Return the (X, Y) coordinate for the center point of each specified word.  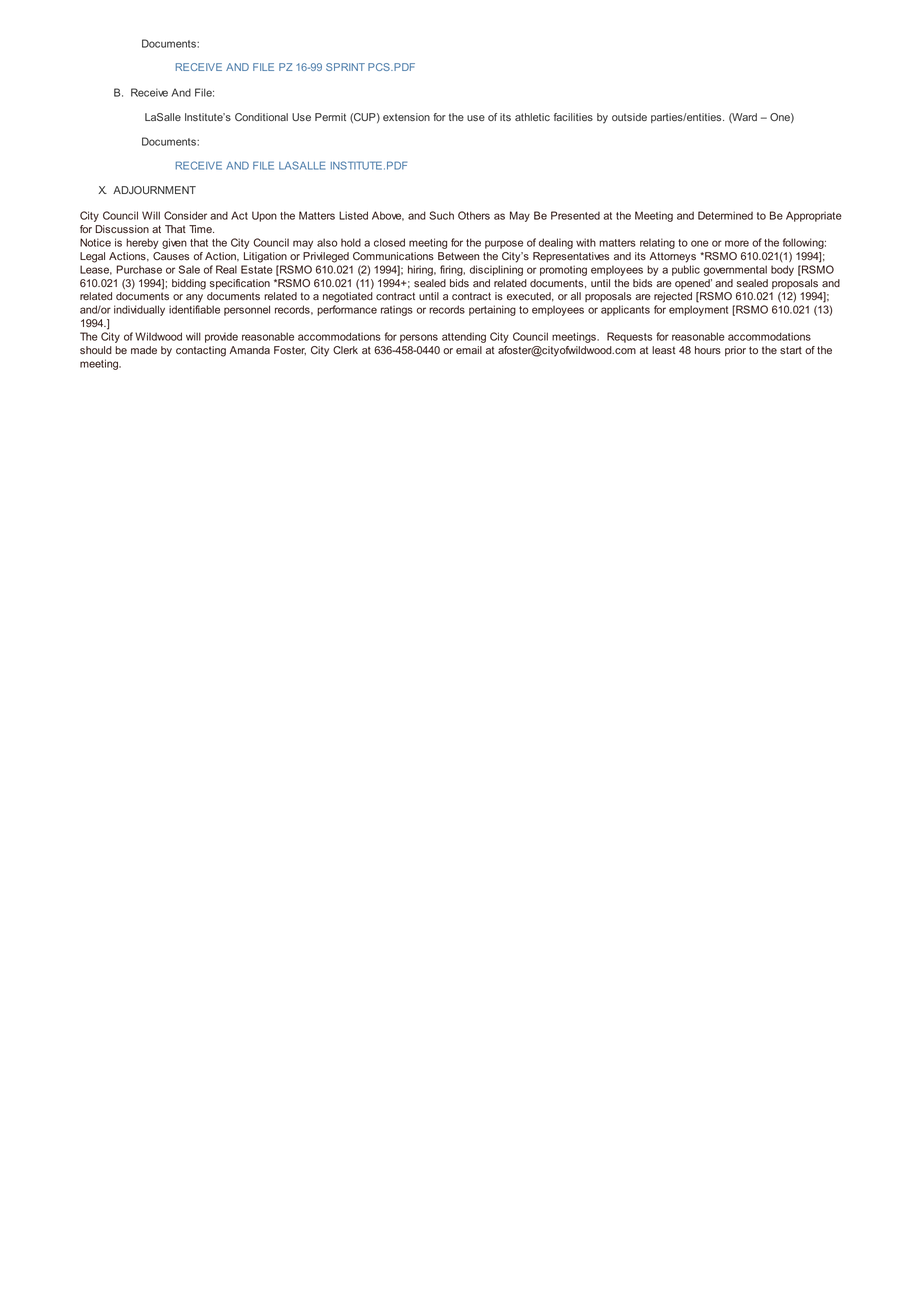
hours (708, 350)
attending (464, 337)
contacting (201, 351)
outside (629, 117)
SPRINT (345, 67)
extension (406, 117)
